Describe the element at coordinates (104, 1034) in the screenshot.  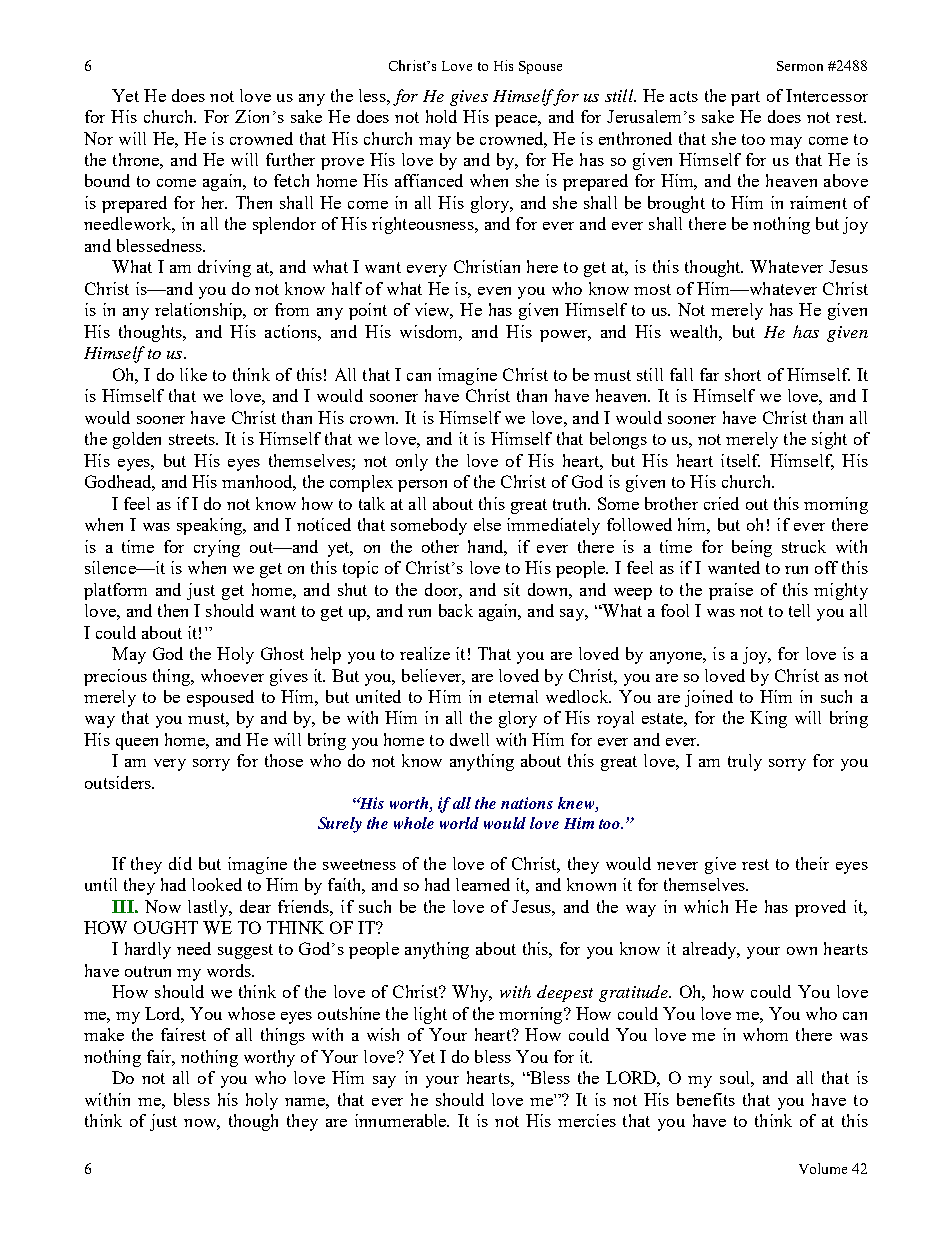
I see `make` at that location.
